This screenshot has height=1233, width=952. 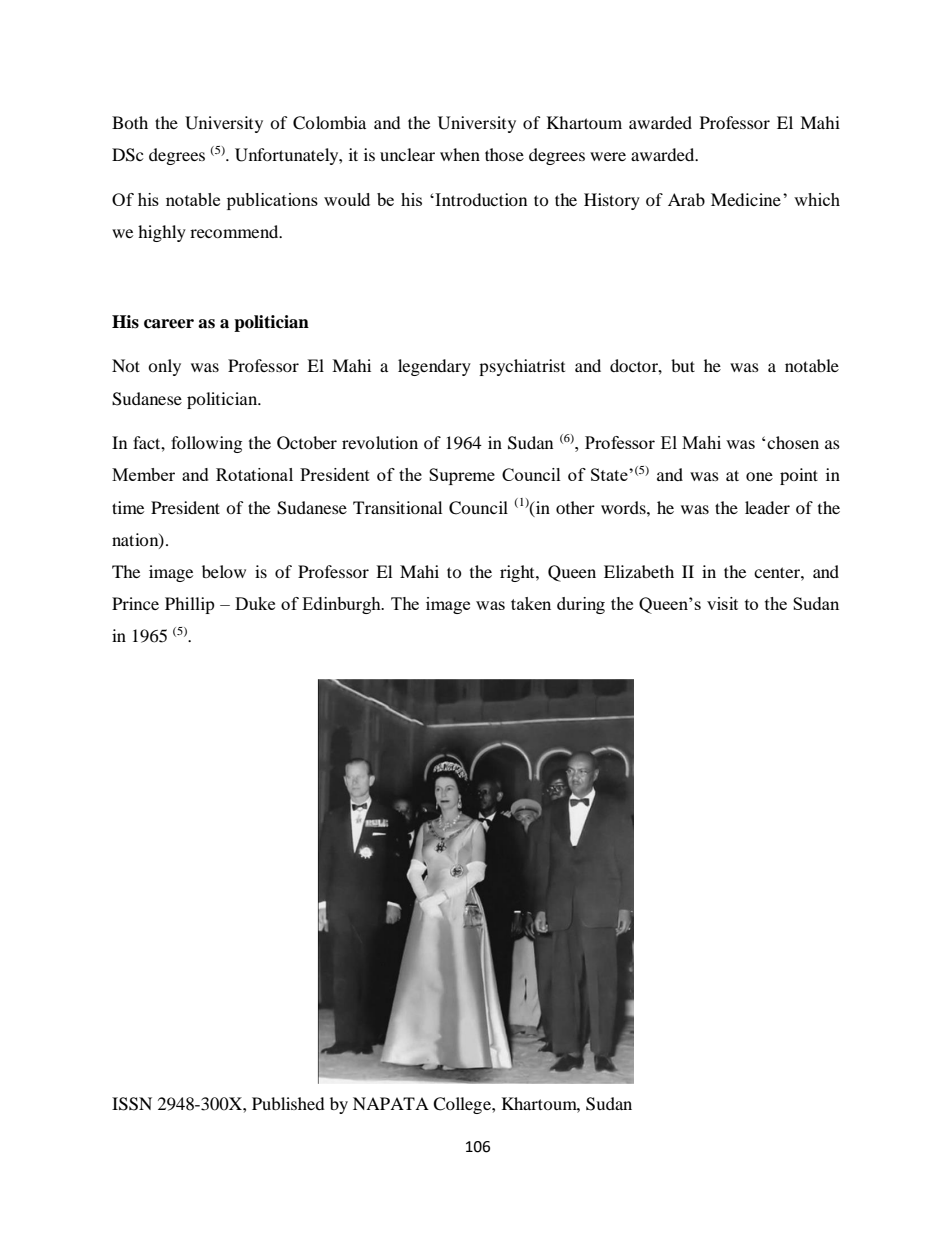 What do you see at coordinates (746, 199) in the screenshot?
I see `Medicine` at bounding box center [746, 199].
